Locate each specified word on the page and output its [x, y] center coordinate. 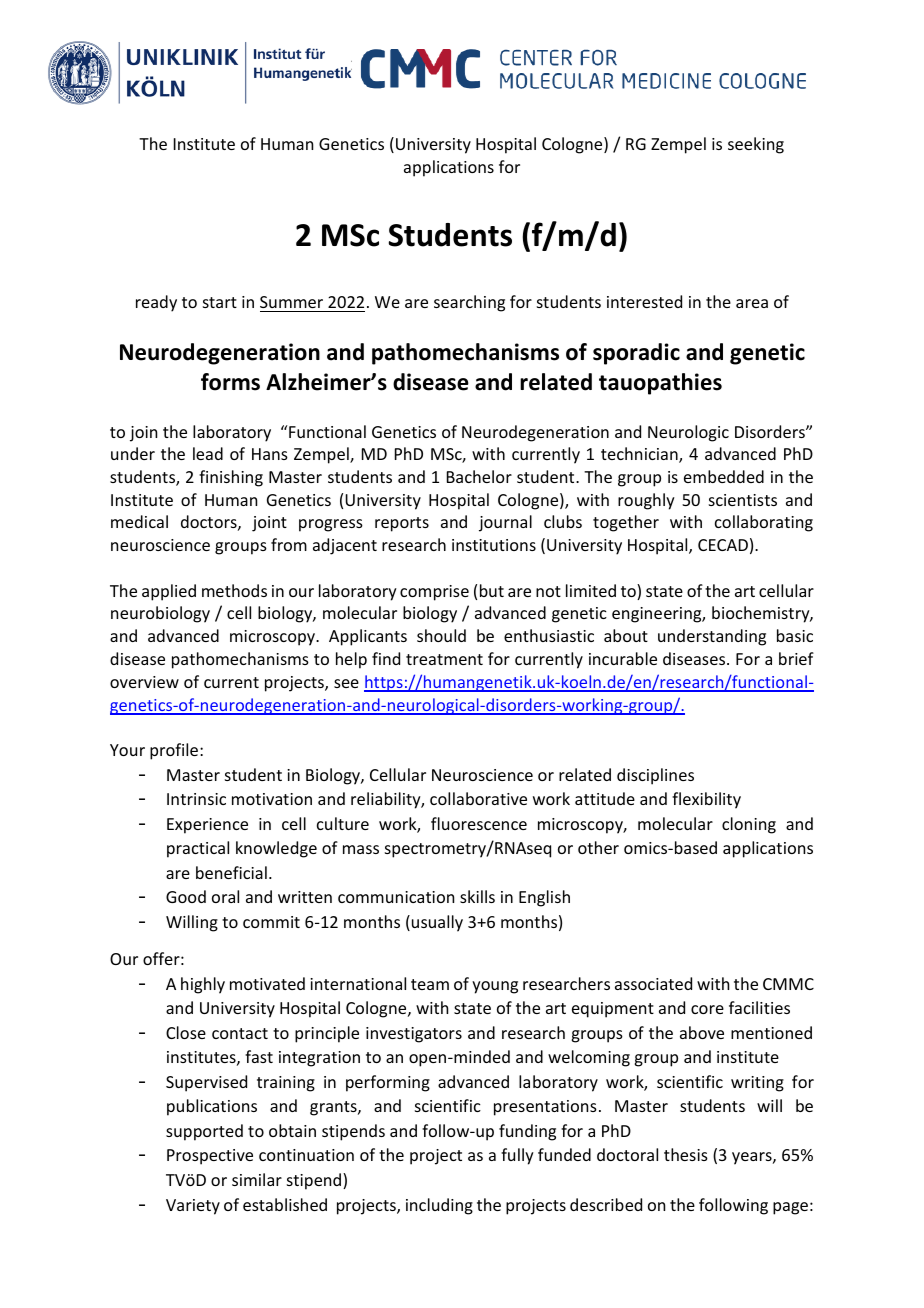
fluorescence [479, 823]
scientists [743, 500]
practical [198, 849]
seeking [756, 145]
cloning [749, 825]
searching [469, 303]
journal [505, 523]
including [439, 1206]
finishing [231, 478]
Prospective [210, 1157]
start [220, 302]
